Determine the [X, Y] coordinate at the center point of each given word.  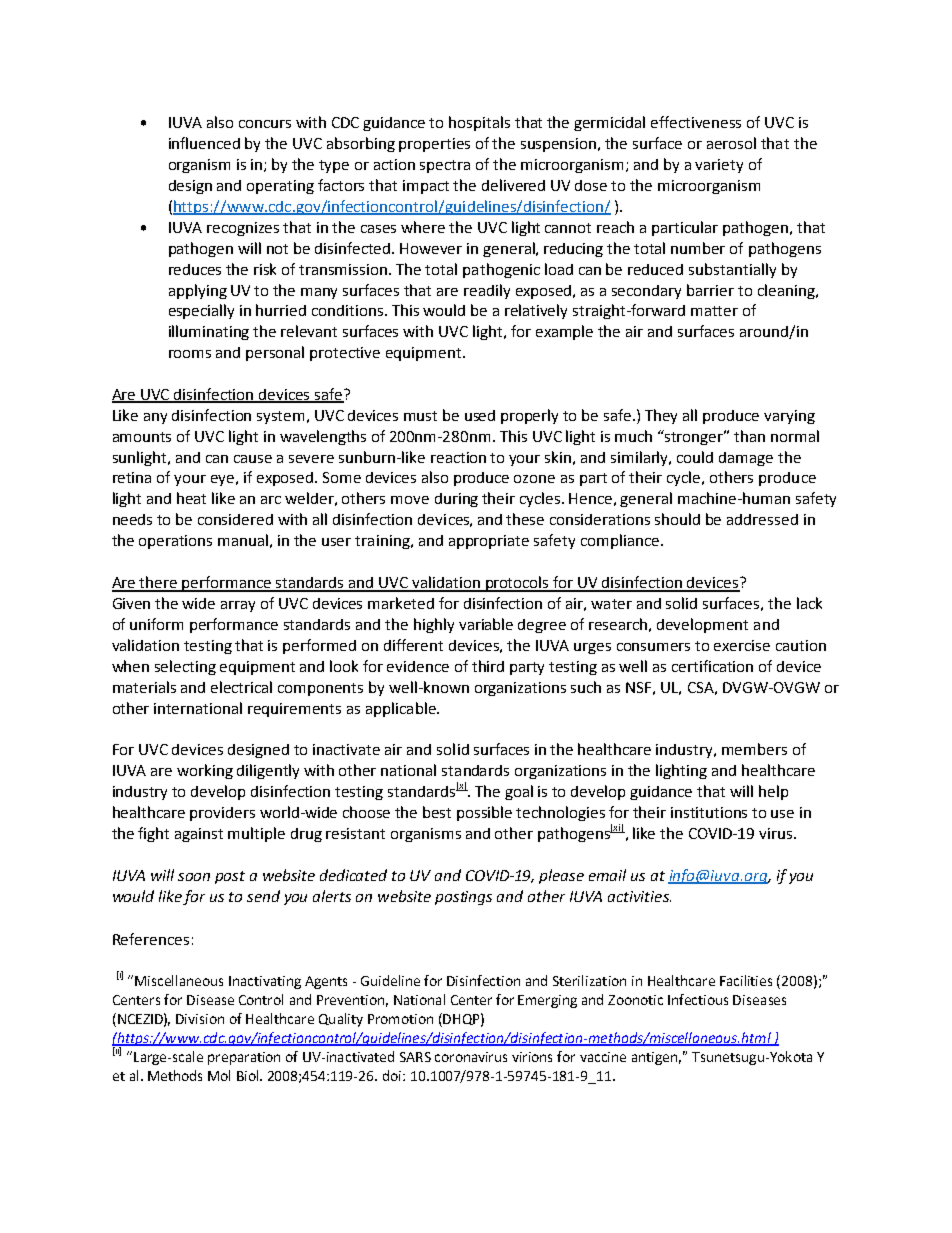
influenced [204, 143]
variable [486, 624]
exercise [742, 645]
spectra [445, 166]
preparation [244, 1058]
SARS [415, 1057]
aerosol [731, 143]
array [238, 606]
